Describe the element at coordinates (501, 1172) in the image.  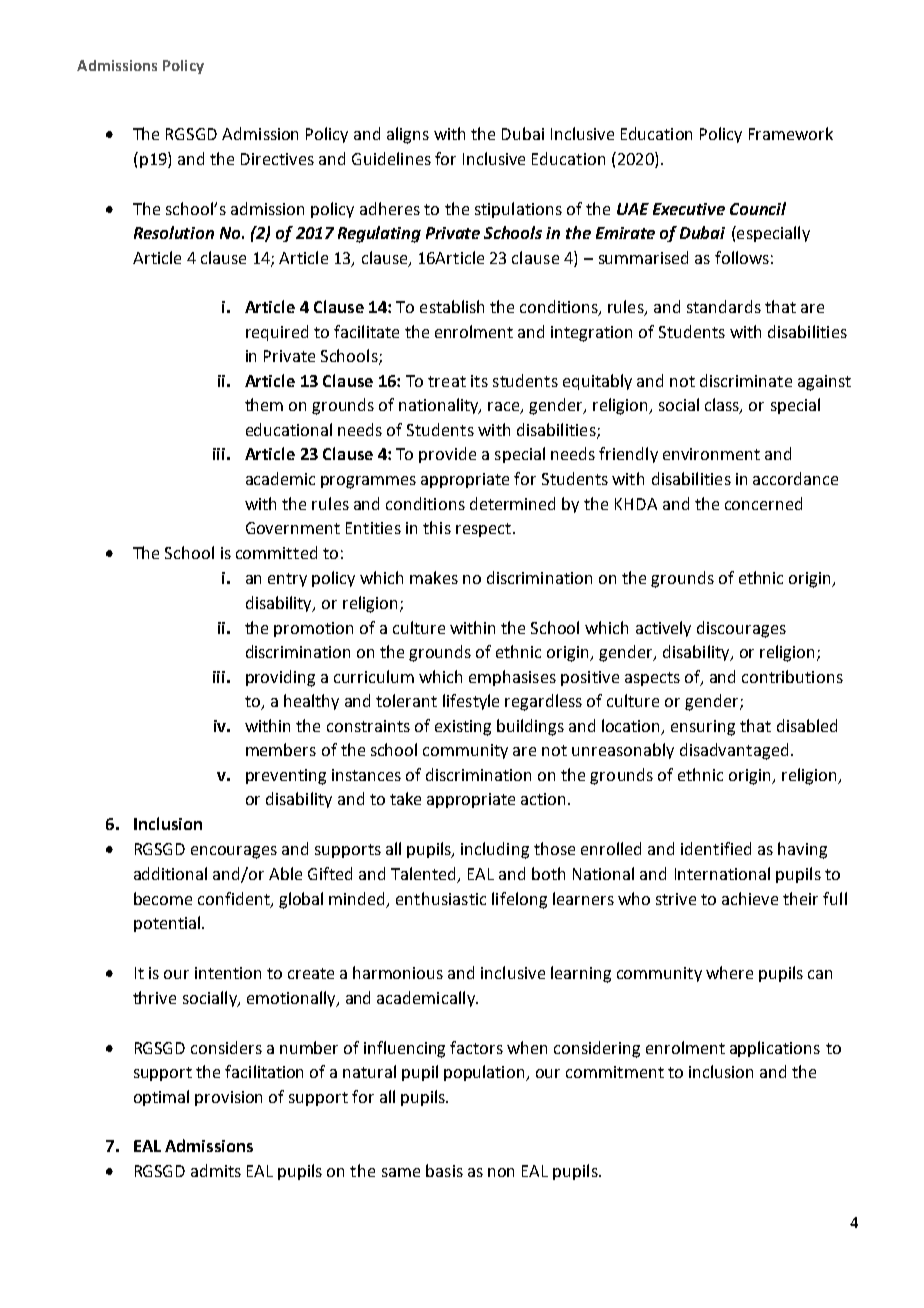
I see `non` at that location.
